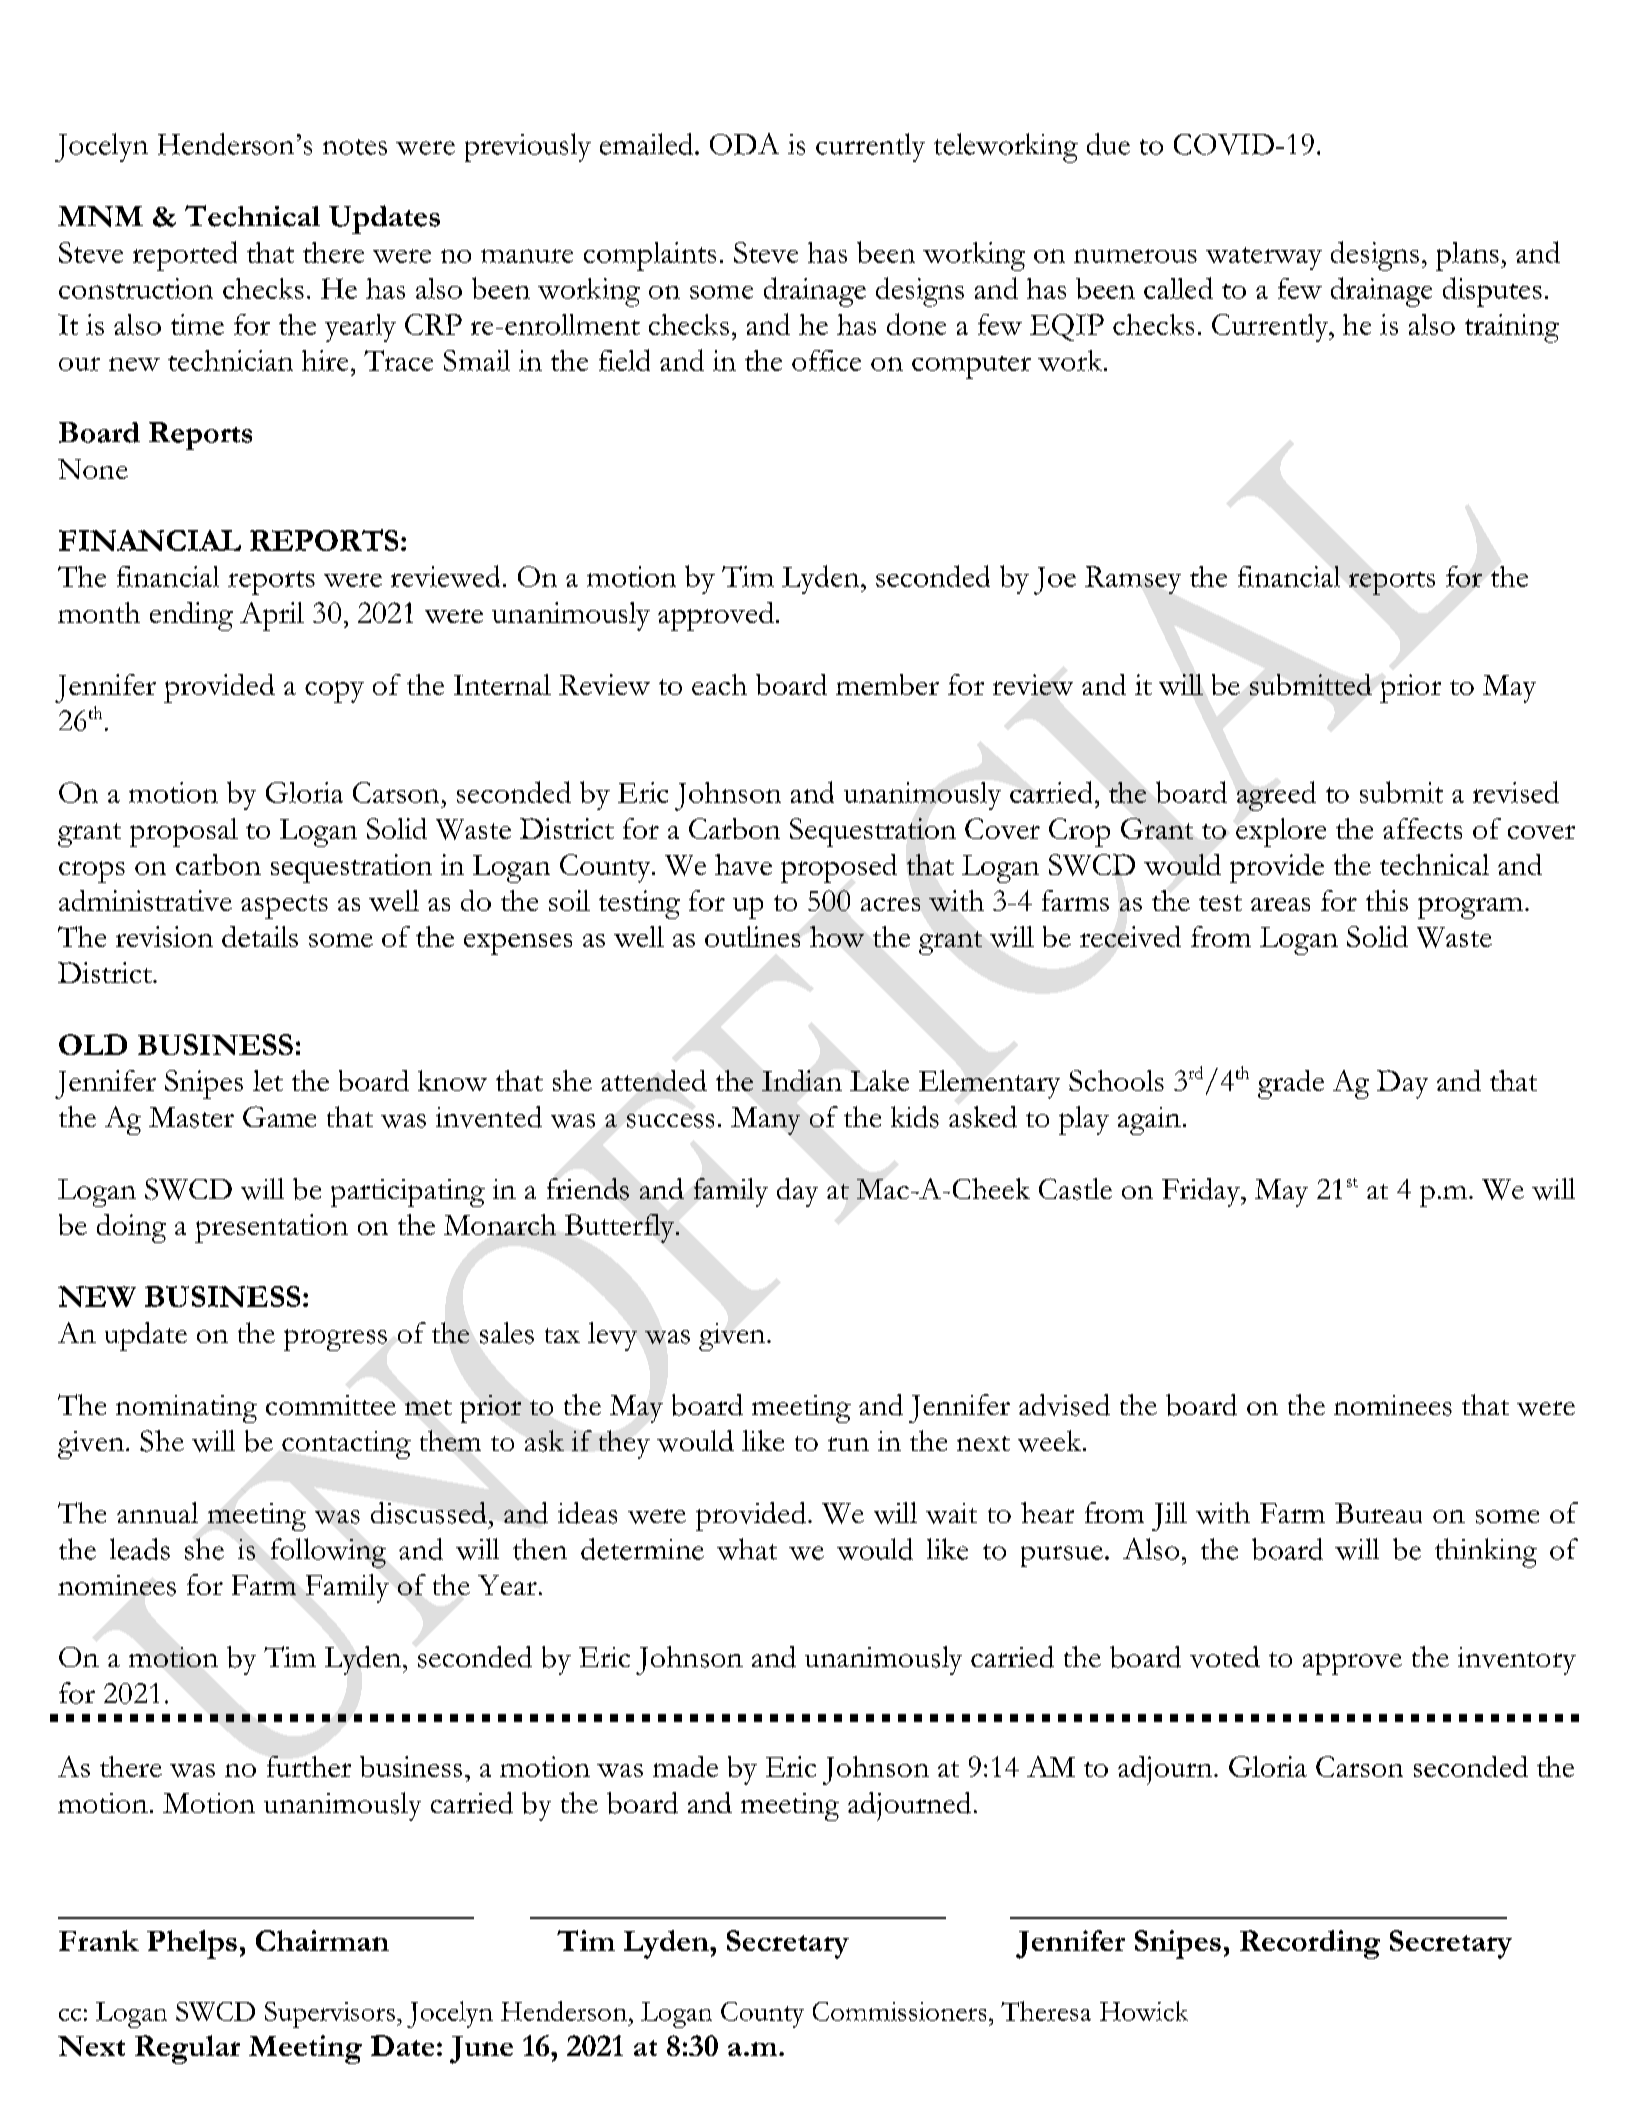 The width and height of the screenshot is (1633, 2113). Describe the element at coordinates (330, 2015) in the screenshot. I see `Supervisors` at that location.
